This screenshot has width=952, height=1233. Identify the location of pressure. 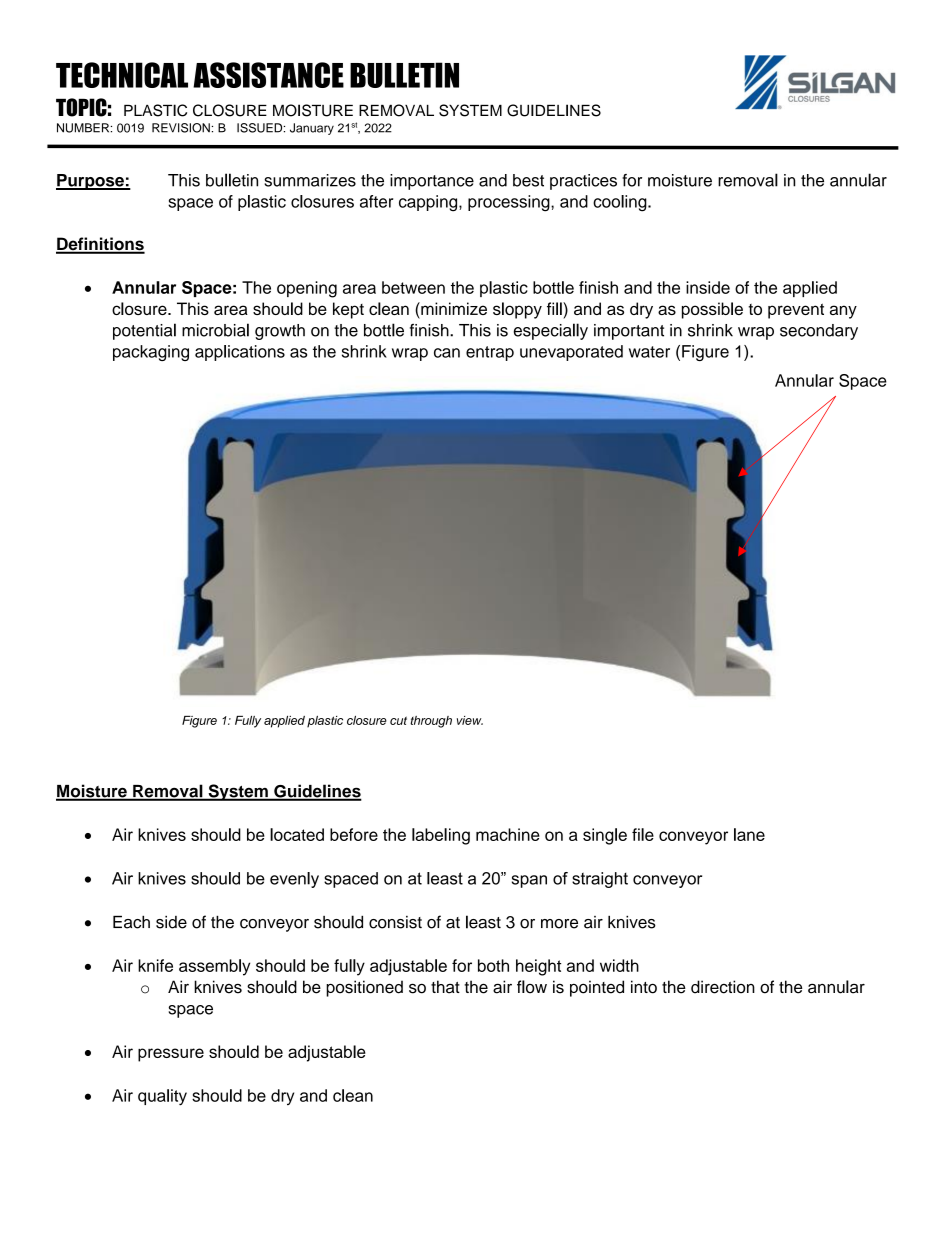
(171, 1055).
